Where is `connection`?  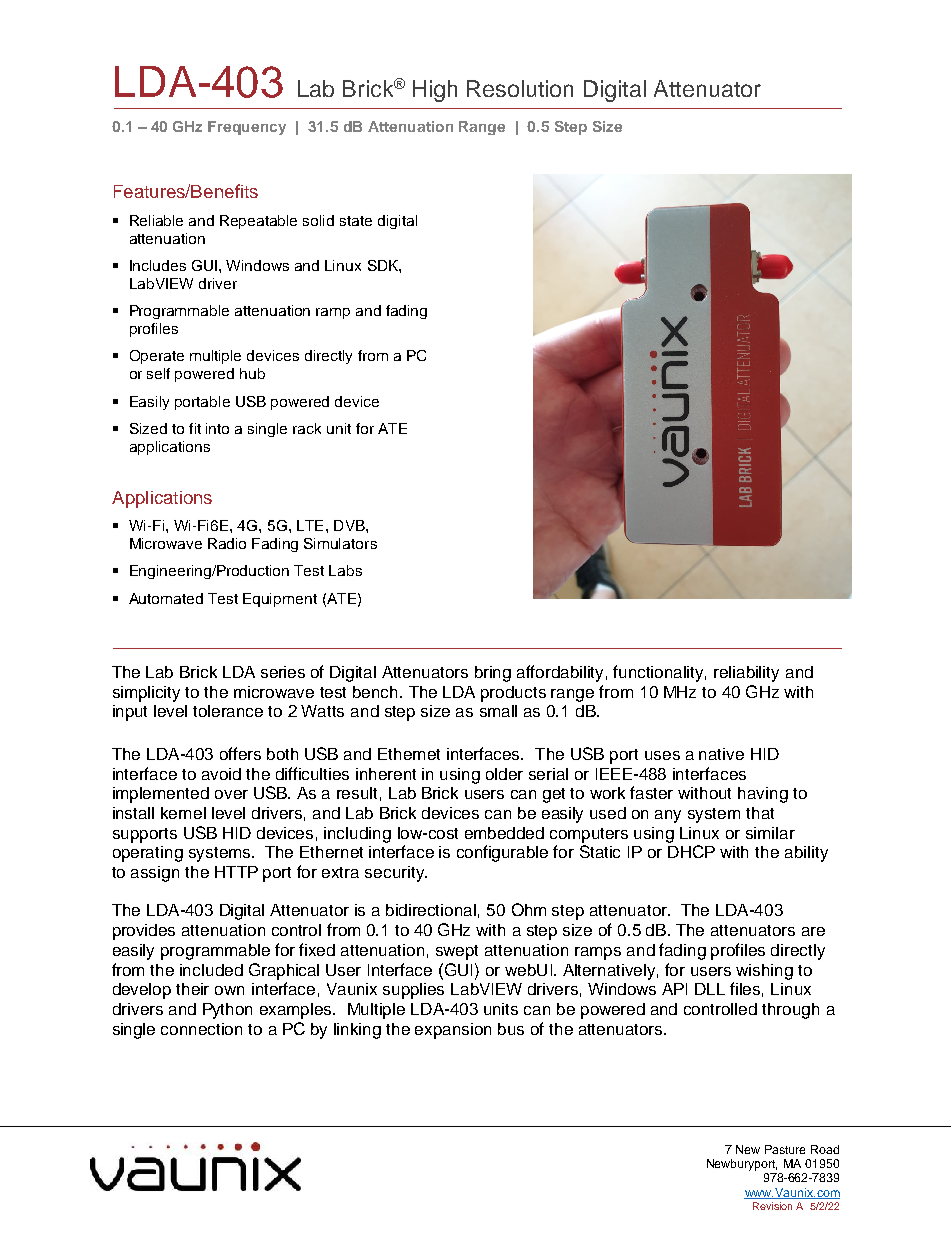 connection is located at coordinates (201, 1029).
